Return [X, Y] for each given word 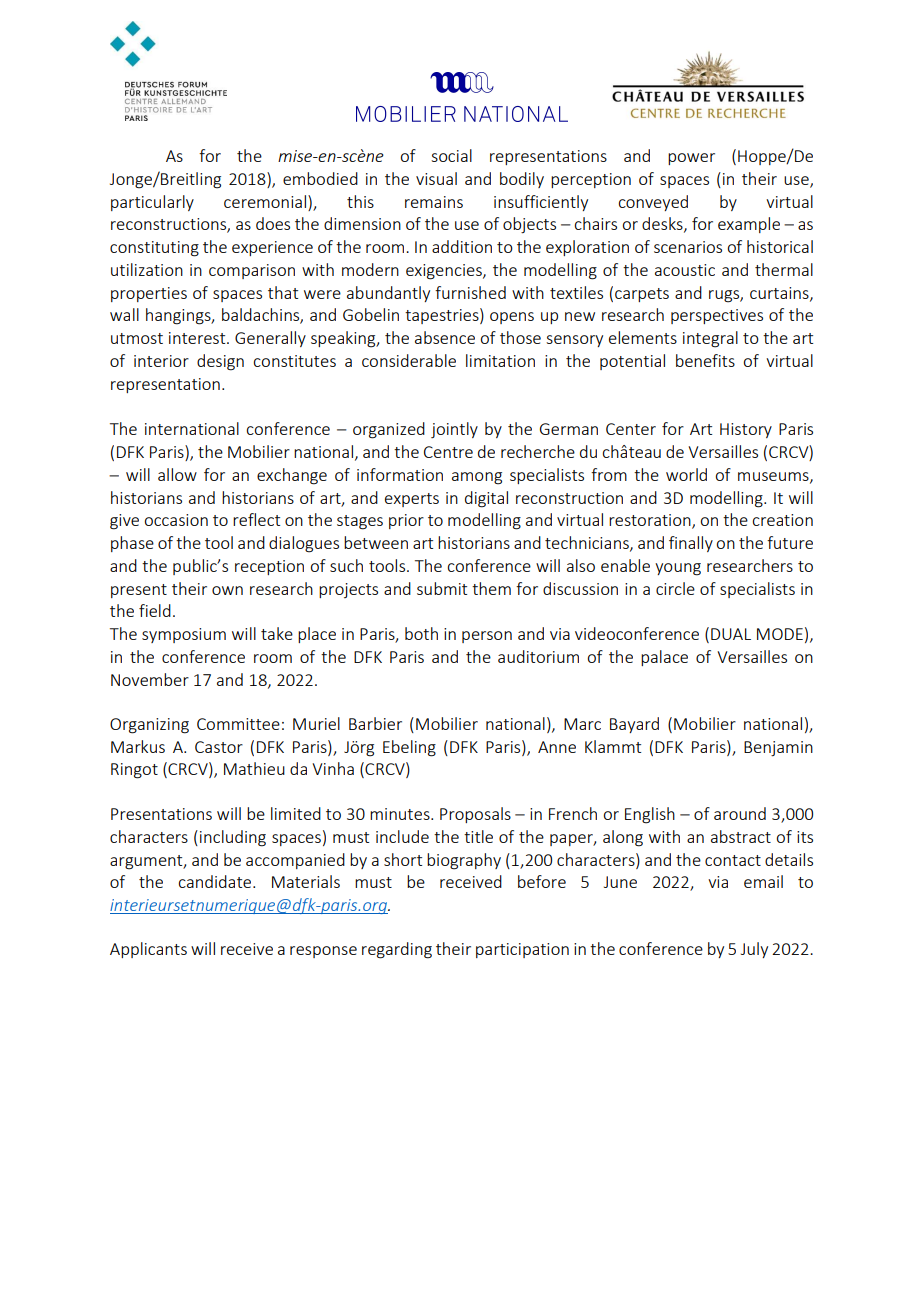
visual [436, 178]
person [487, 637]
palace [664, 658]
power [691, 159]
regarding [397, 950]
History [746, 430]
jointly [454, 430]
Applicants [148, 950]
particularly [152, 203]
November [150, 679]
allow [177, 474]
